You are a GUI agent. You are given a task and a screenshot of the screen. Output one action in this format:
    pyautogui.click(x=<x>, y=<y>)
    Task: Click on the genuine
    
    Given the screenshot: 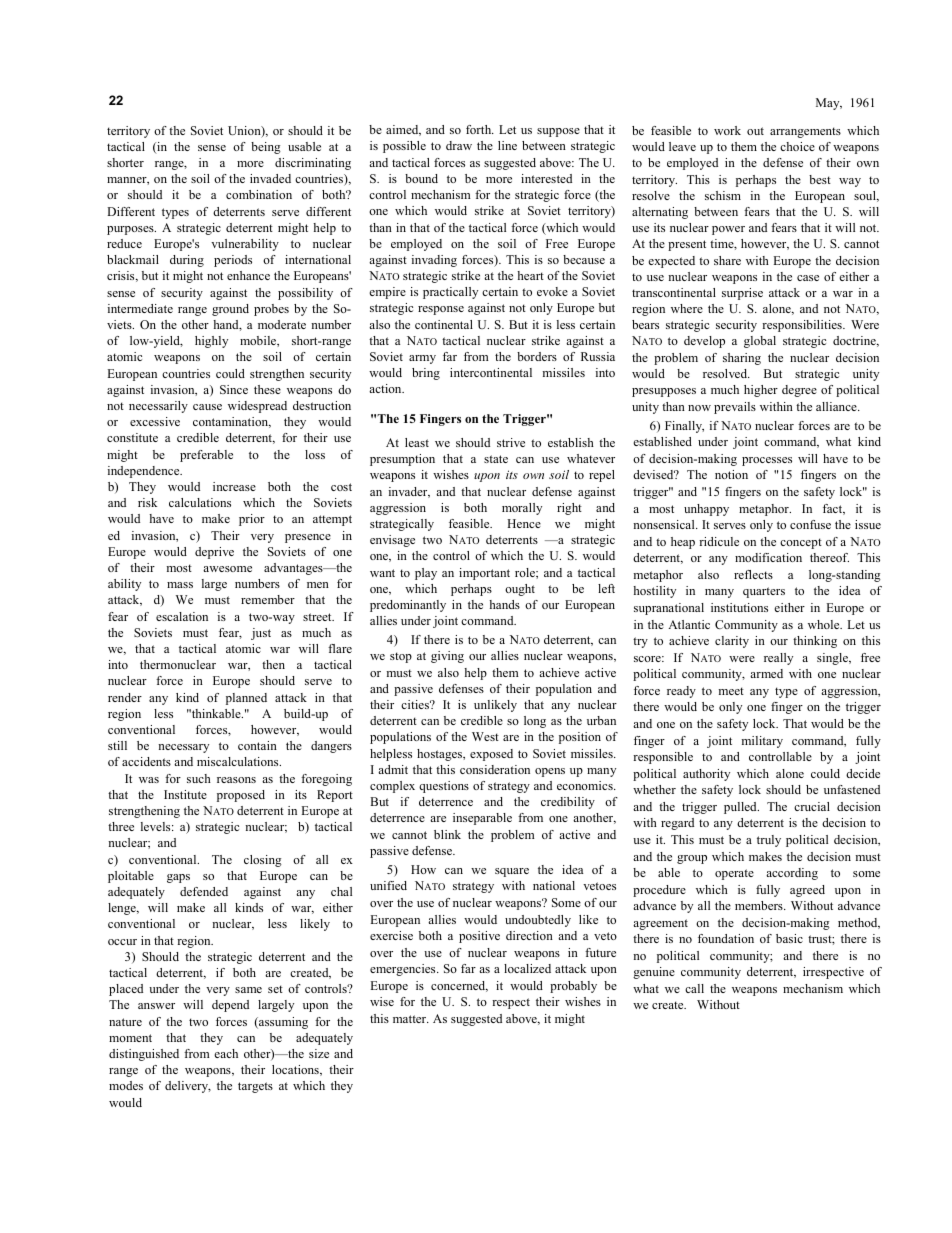 What is the action you would take?
    pyautogui.click(x=654, y=973)
